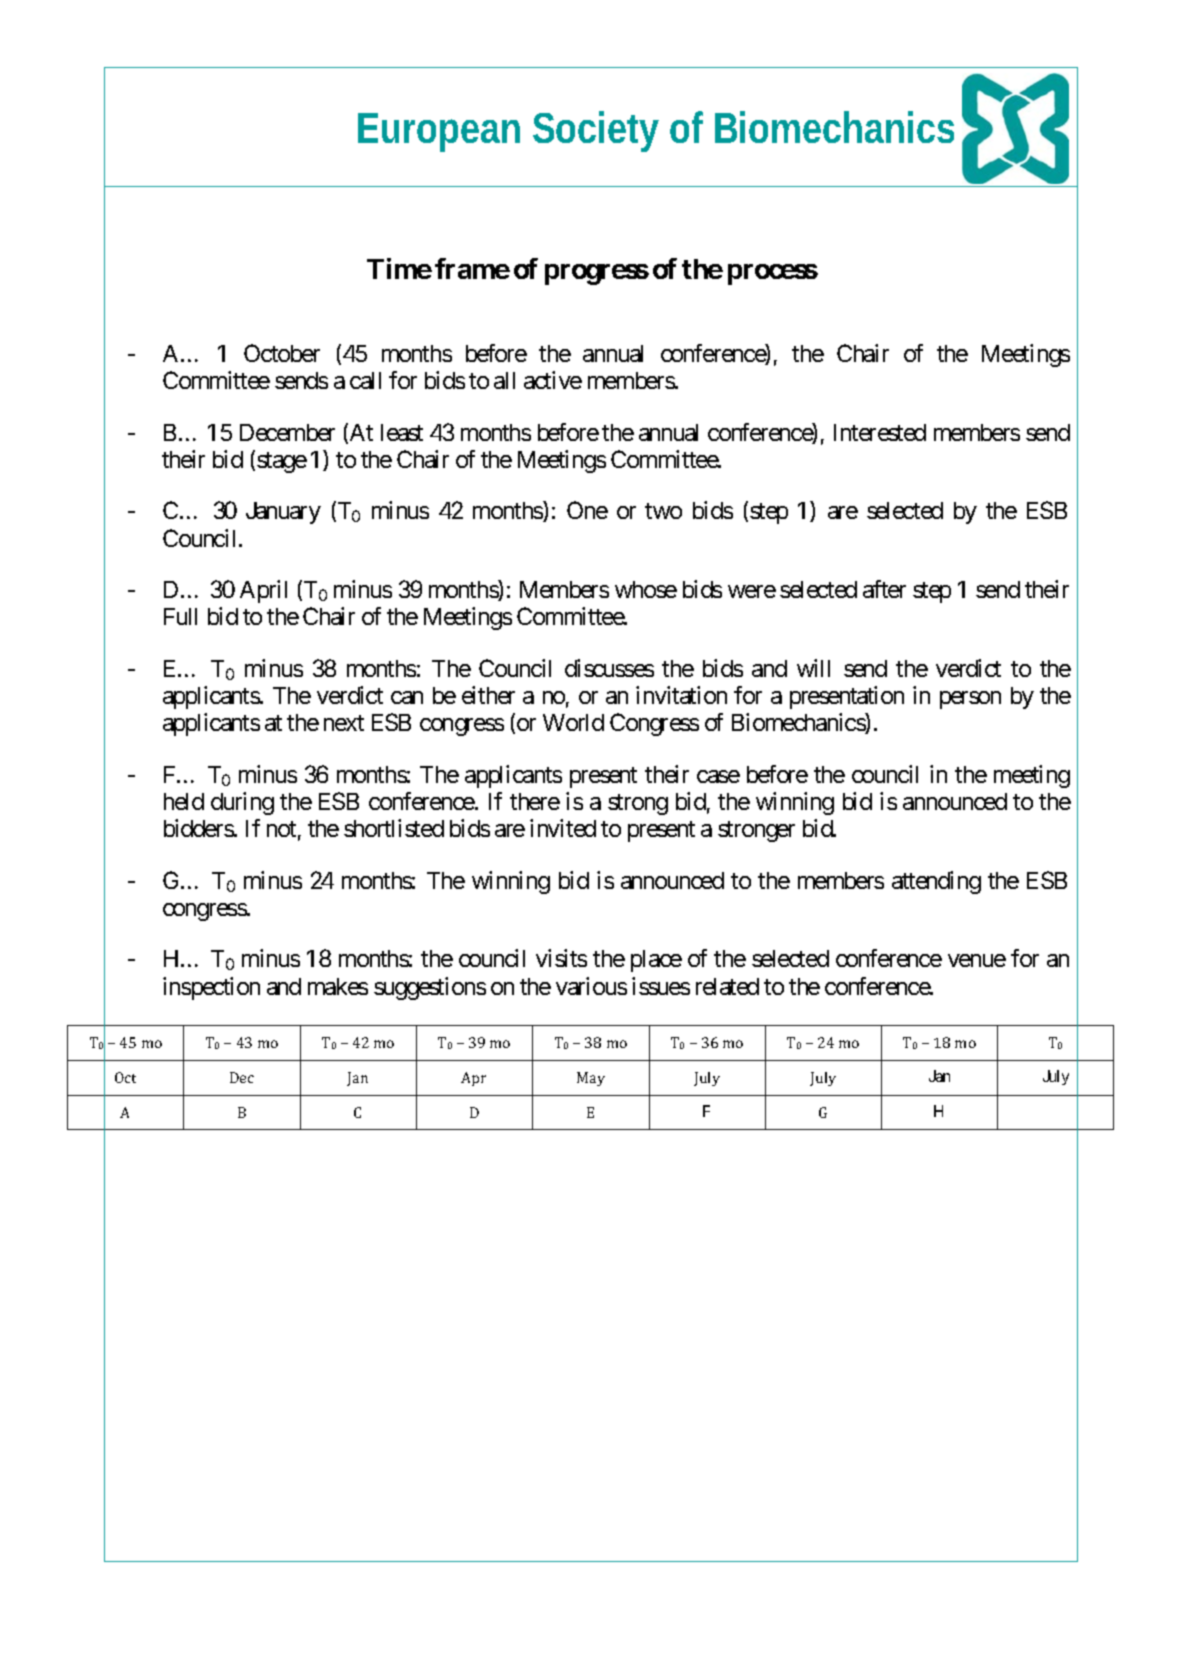 The image size is (1182, 1672). I want to click on December, so click(287, 432).
